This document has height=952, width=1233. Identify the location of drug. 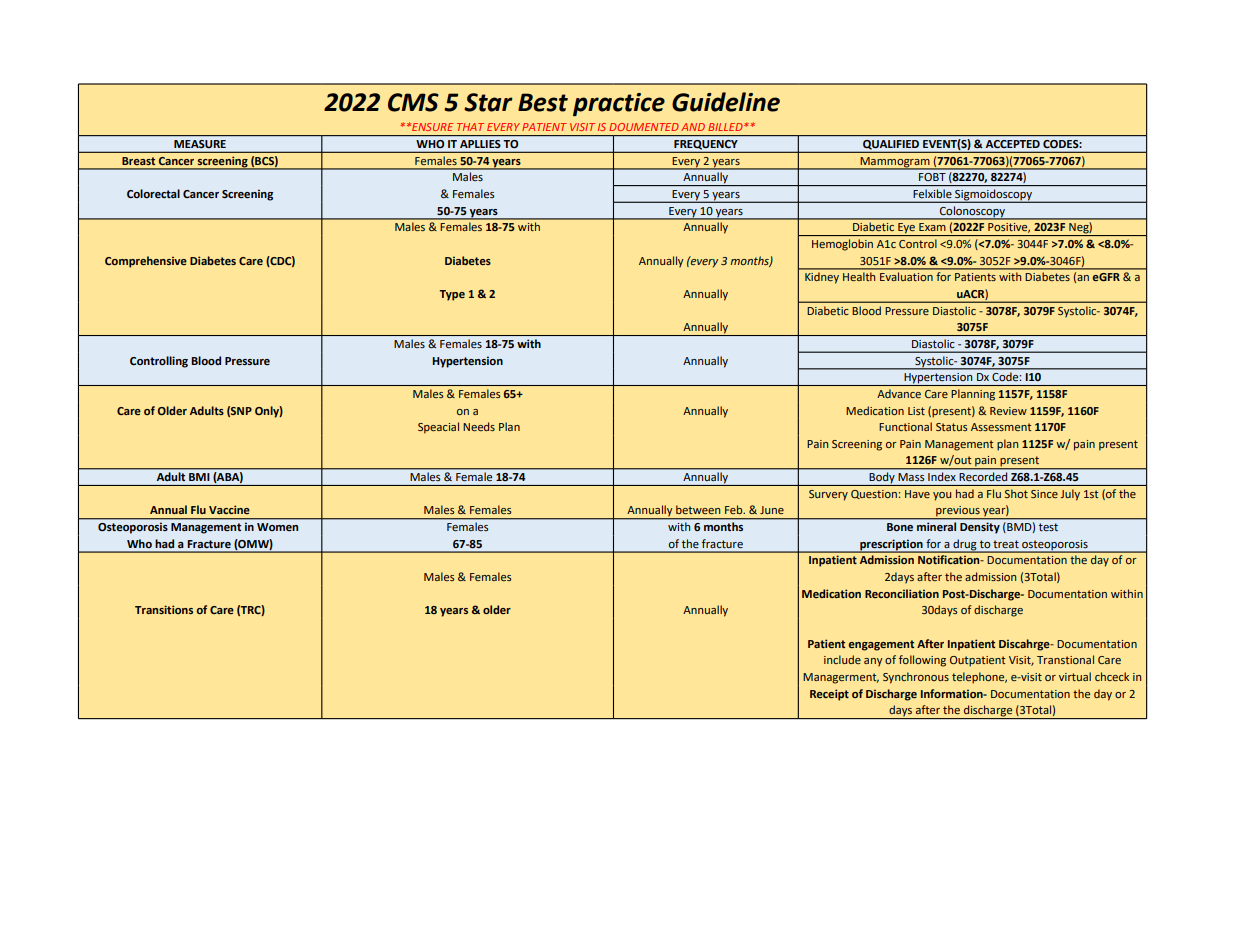
(965, 546).
